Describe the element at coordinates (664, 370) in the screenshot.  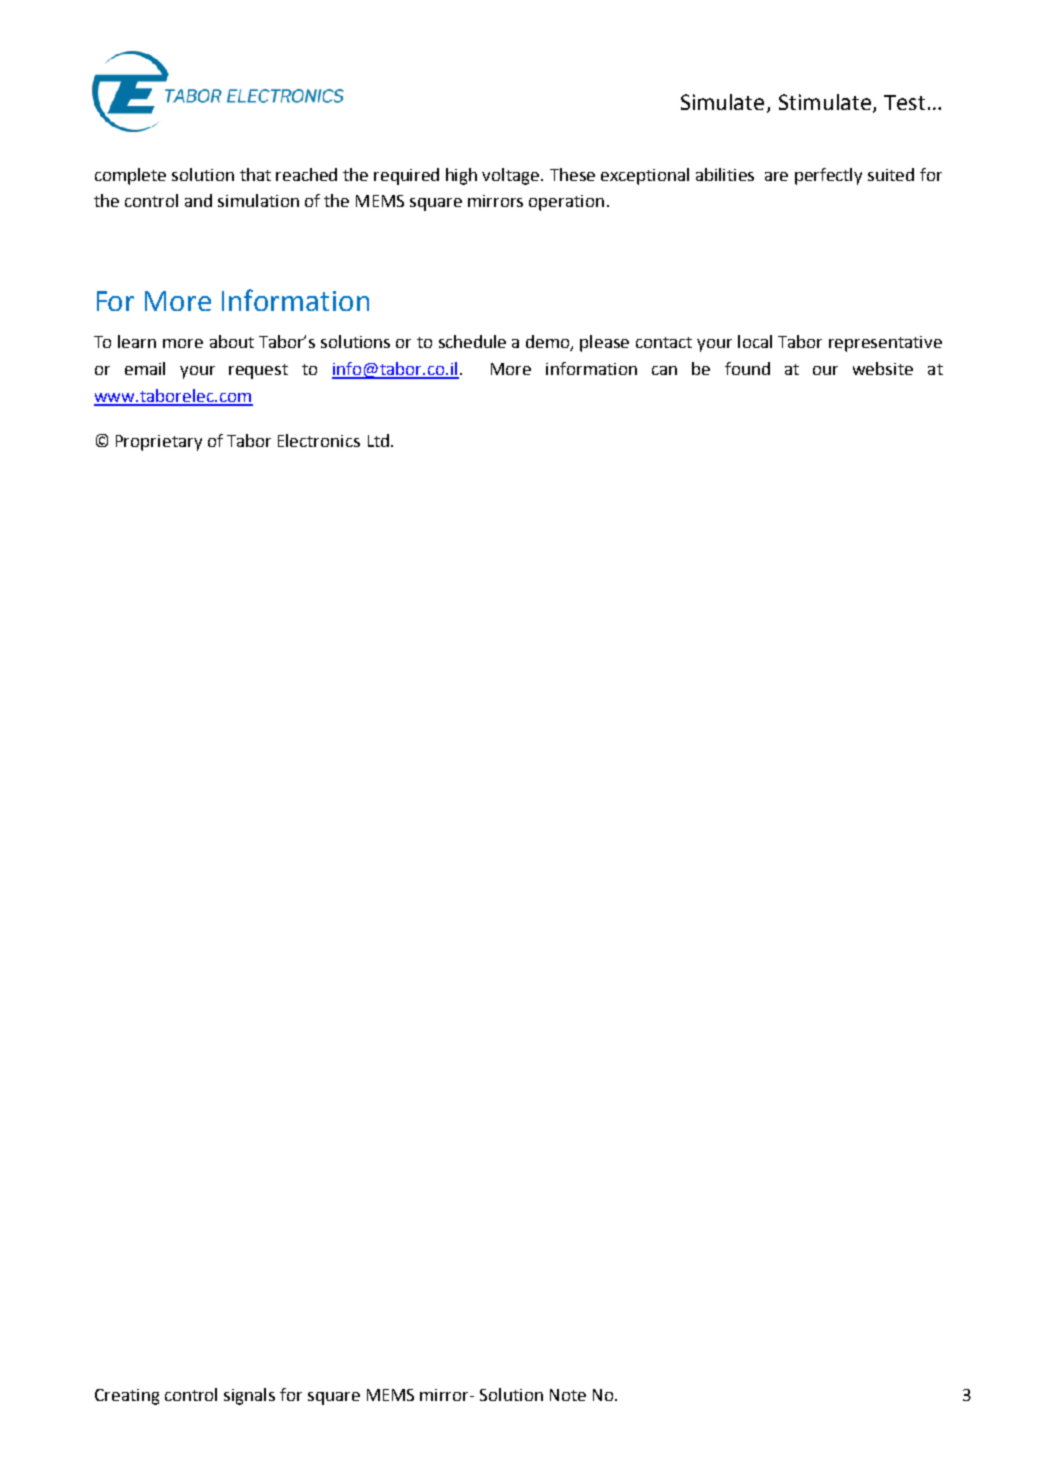
I see `can` at that location.
